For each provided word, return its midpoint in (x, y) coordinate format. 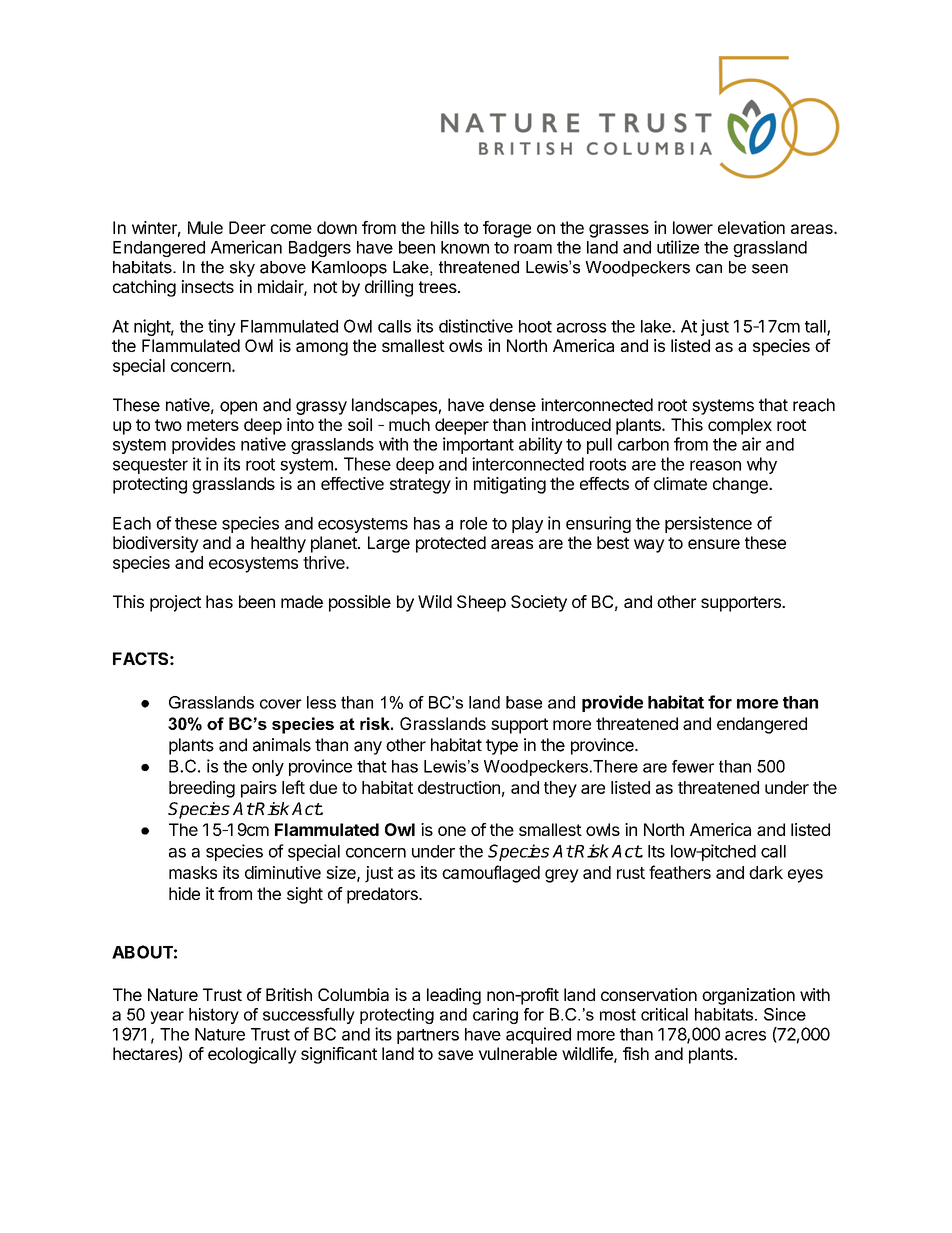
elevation (751, 227)
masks (193, 872)
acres (745, 1036)
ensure (714, 544)
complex (740, 426)
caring (495, 1016)
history (214, 1016)
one (452, 831)
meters (213, 425)
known (465, 247)
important (478, 445)
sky (242, 269)
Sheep (481, 603)
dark (766, 872)
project (175, 603)
